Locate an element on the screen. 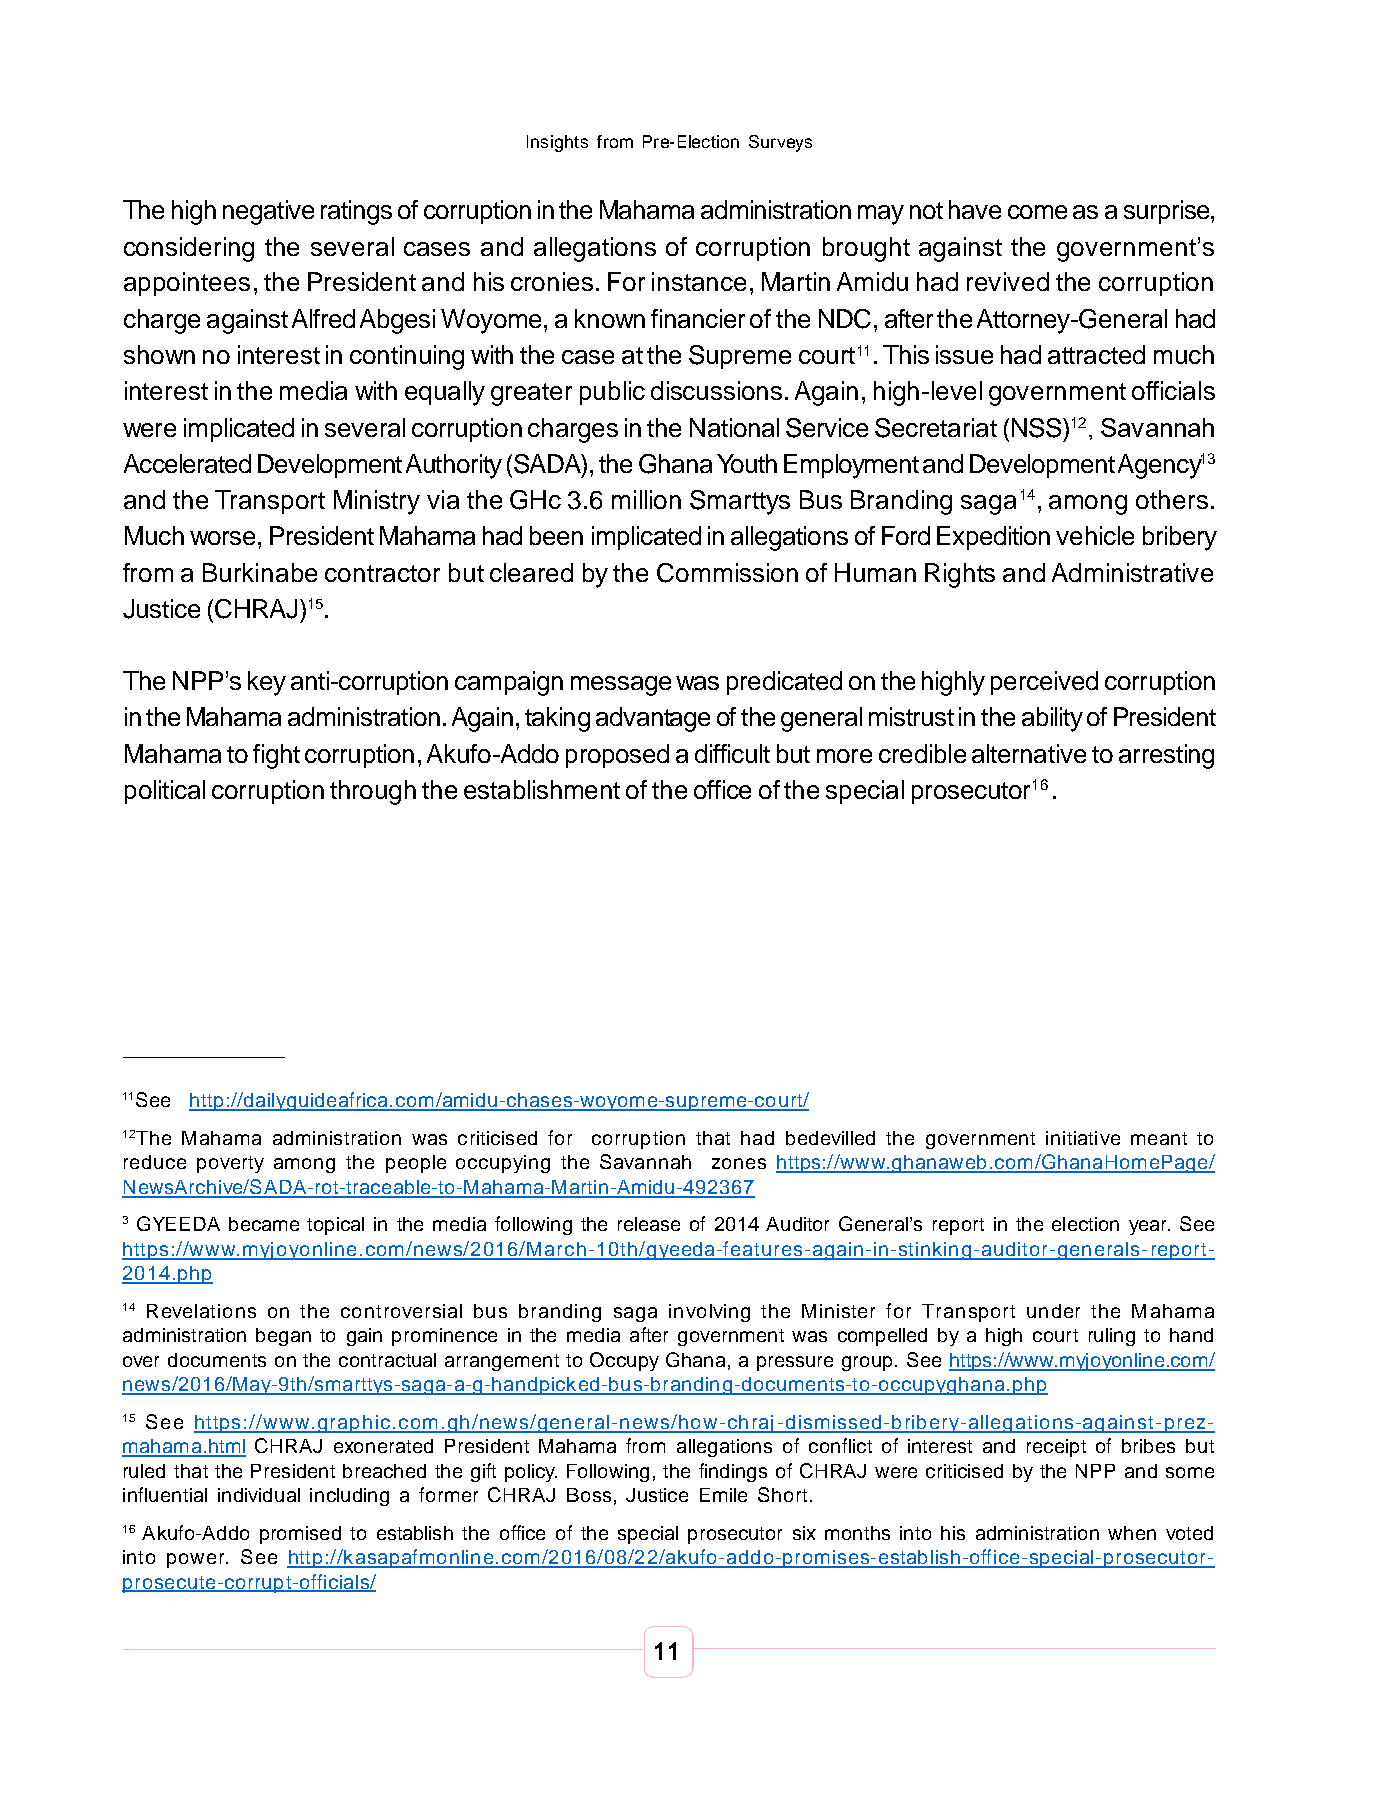  became is located at coordinates (264, 1224).
